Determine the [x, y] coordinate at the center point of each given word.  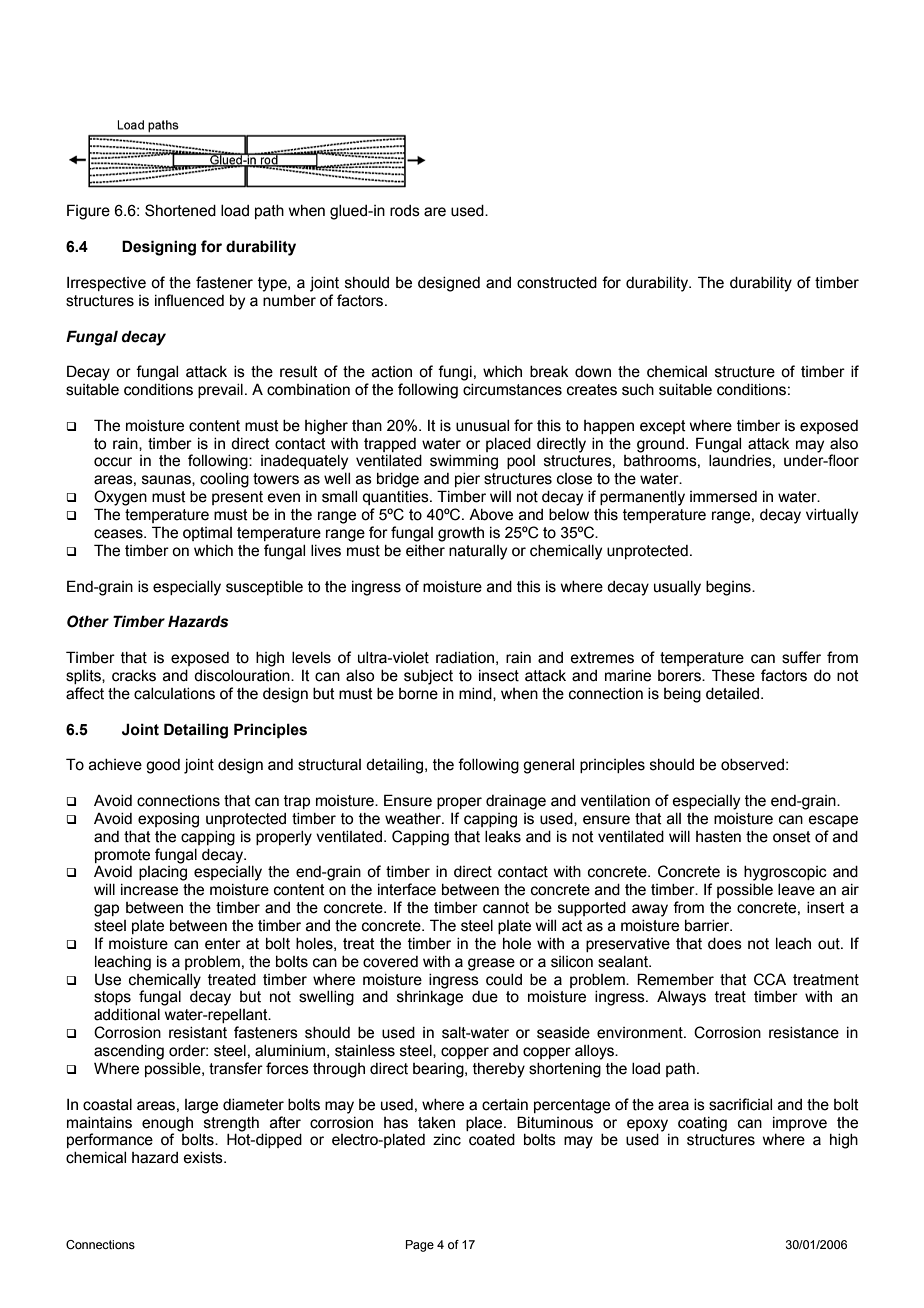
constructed [557, 283]
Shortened [180, 210]
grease [491, 964]
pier [467, 480]
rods [405, 211]
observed [752, 765]
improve [800, 1124]
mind [476, 694]
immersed [723, 497]
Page [420, 1246]
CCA [770, 979]
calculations [174, 694]
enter [223, 944]
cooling [224, 480]
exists [204, 1158]
